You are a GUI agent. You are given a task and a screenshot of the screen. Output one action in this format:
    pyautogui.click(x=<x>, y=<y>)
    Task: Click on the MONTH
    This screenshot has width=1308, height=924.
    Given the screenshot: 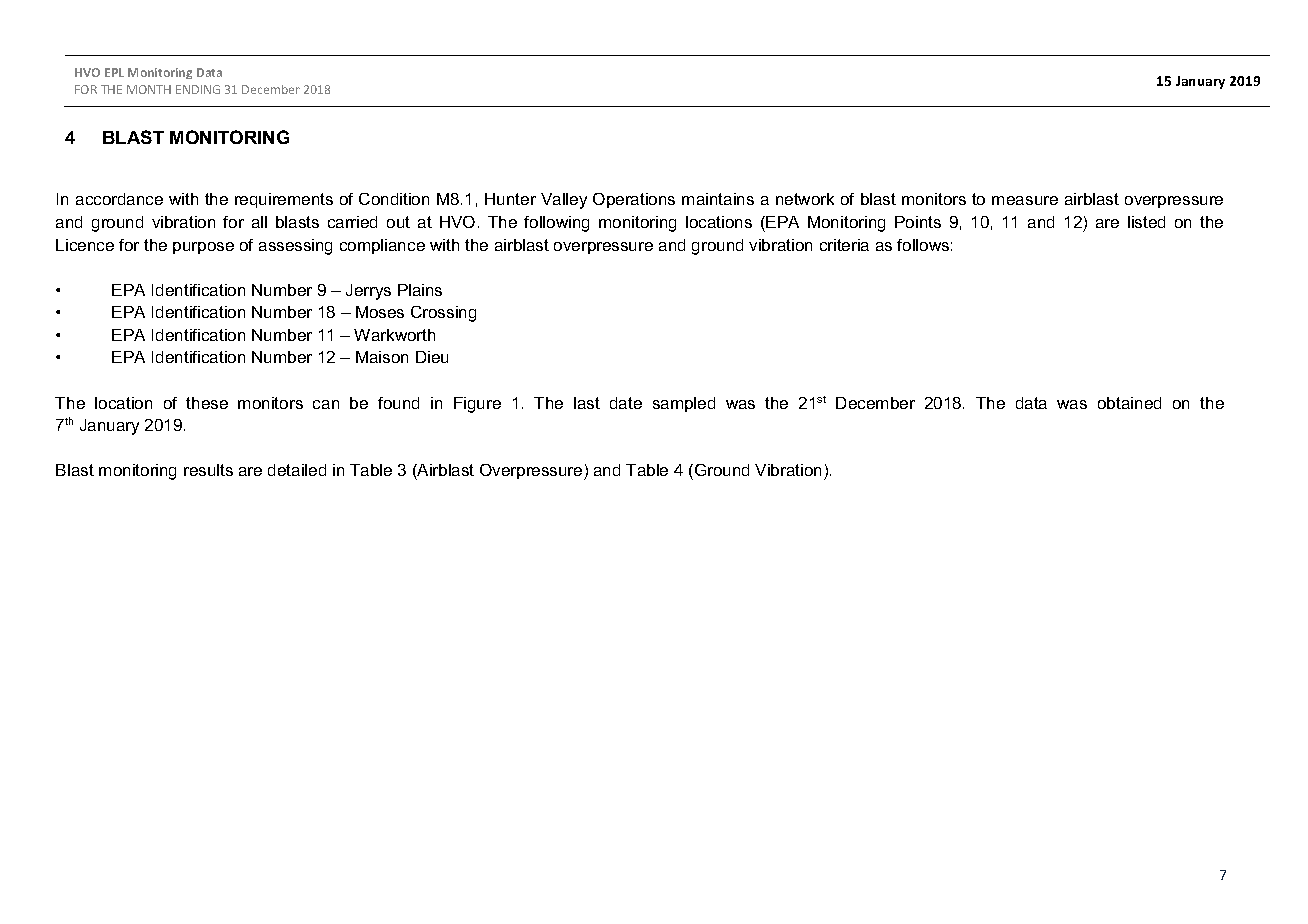 What is the action you would take?
    pyautogui.click(x=149, y=89)
